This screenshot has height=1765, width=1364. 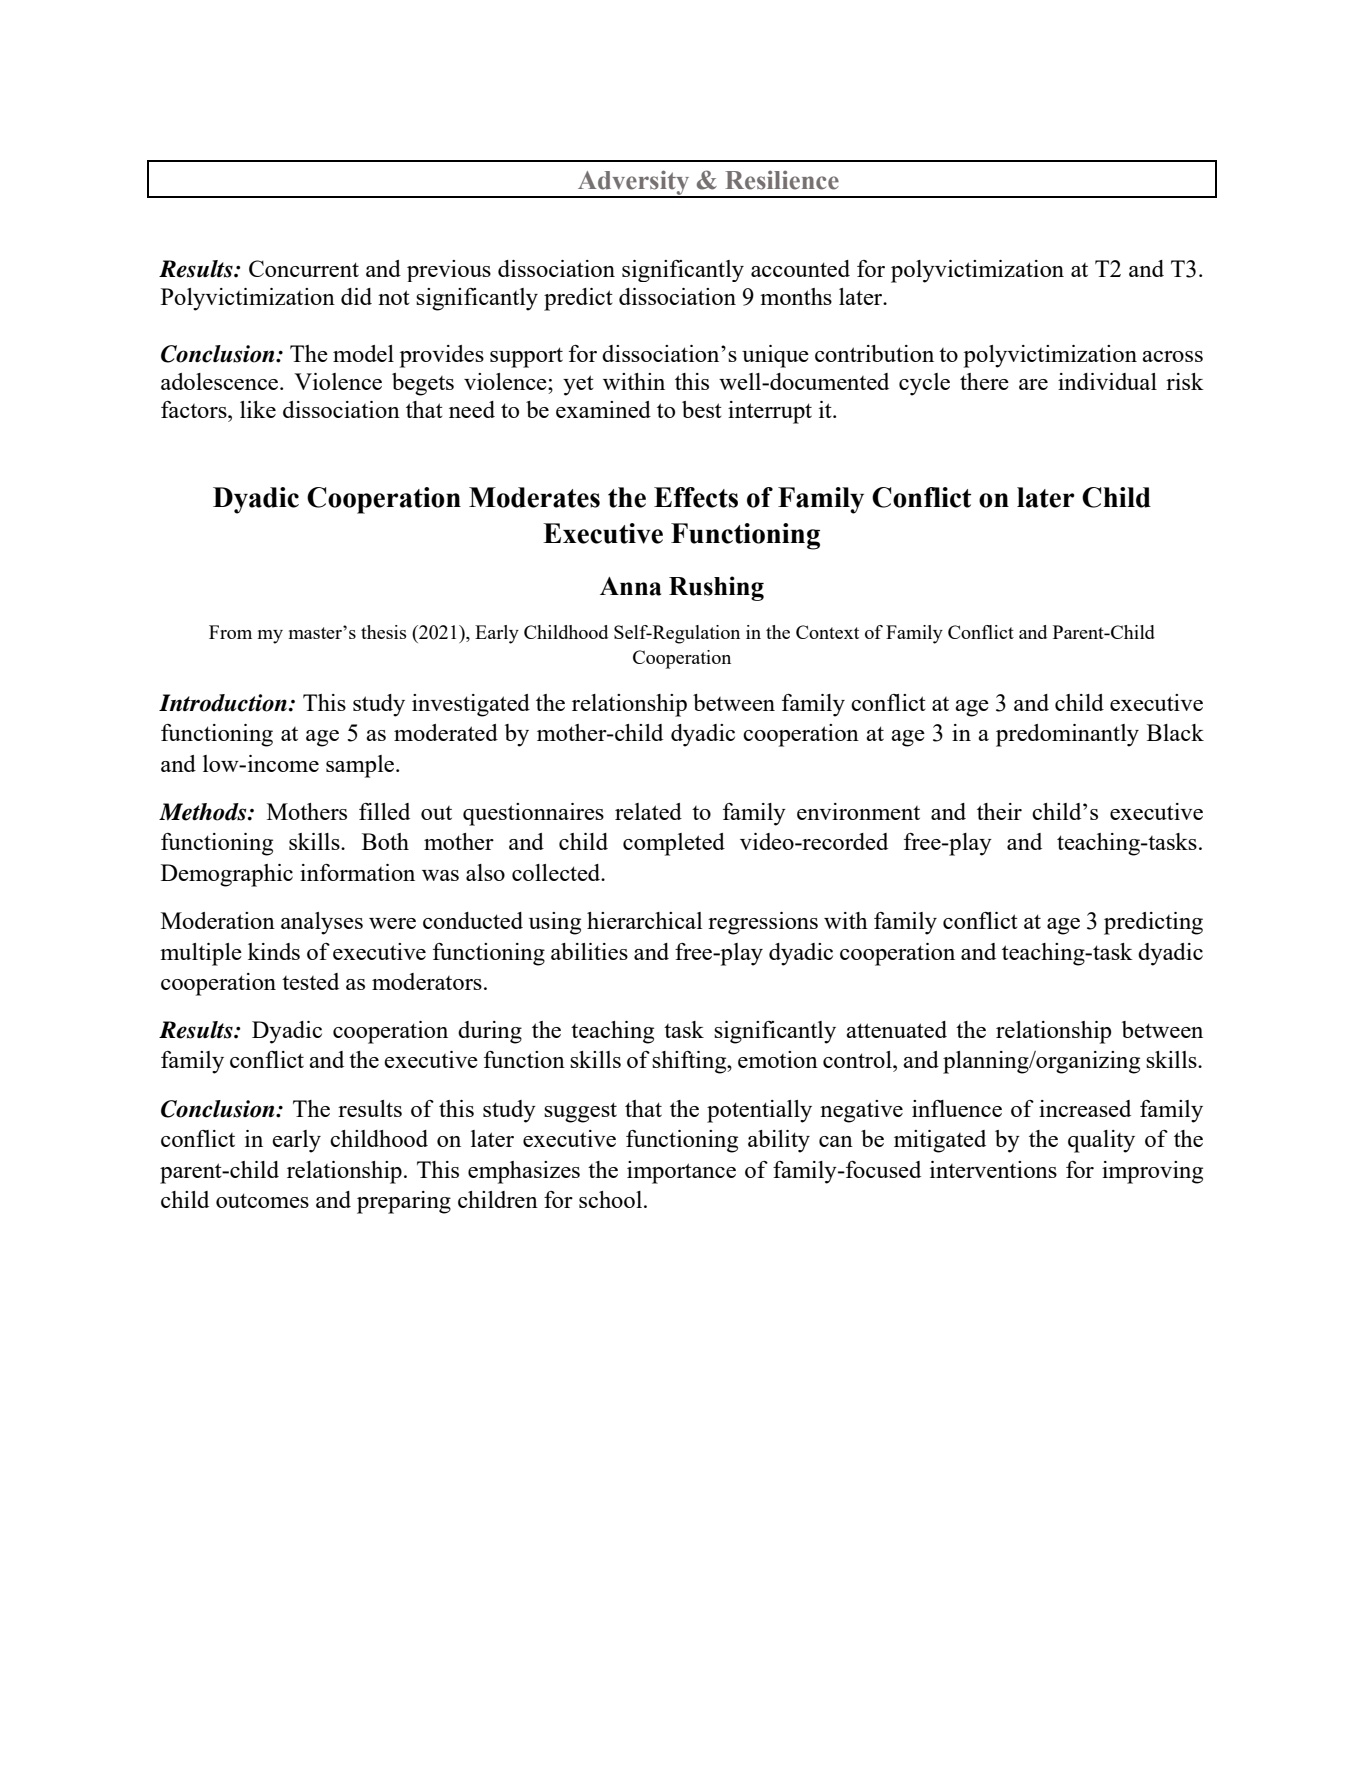 I want to click on accounted, so click(x=800, y=268).
